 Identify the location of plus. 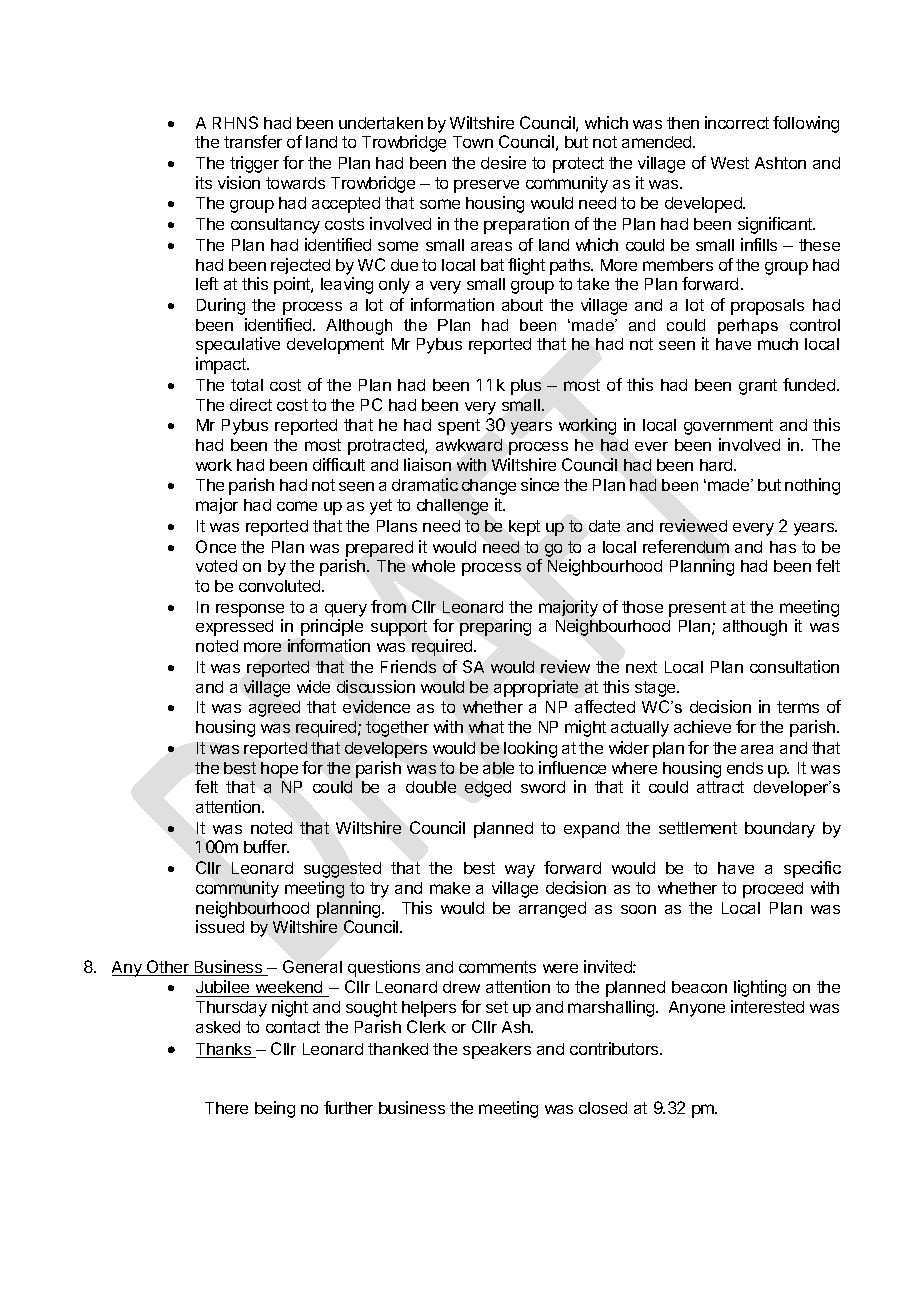
(526, 387).
